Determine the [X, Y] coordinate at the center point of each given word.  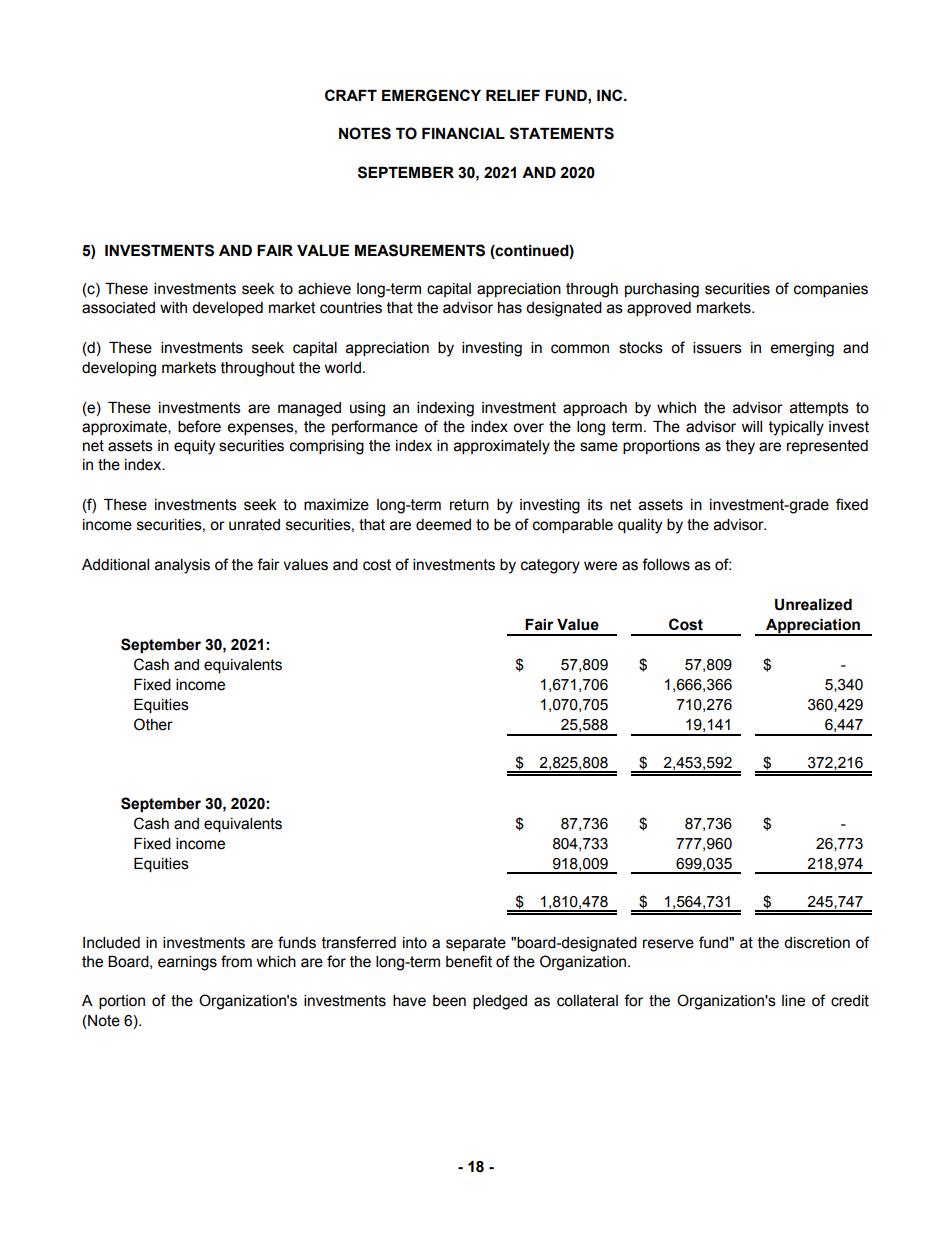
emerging [802, 349]
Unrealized [813, 605]
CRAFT [351, 95]
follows [666, 564]
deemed [443, 525]
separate [476, 944]
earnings [187, 963]
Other [153, 724]
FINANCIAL [463, 133]
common [580, 349]
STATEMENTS [562, 133]
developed [227, 309]
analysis [182, 566]
